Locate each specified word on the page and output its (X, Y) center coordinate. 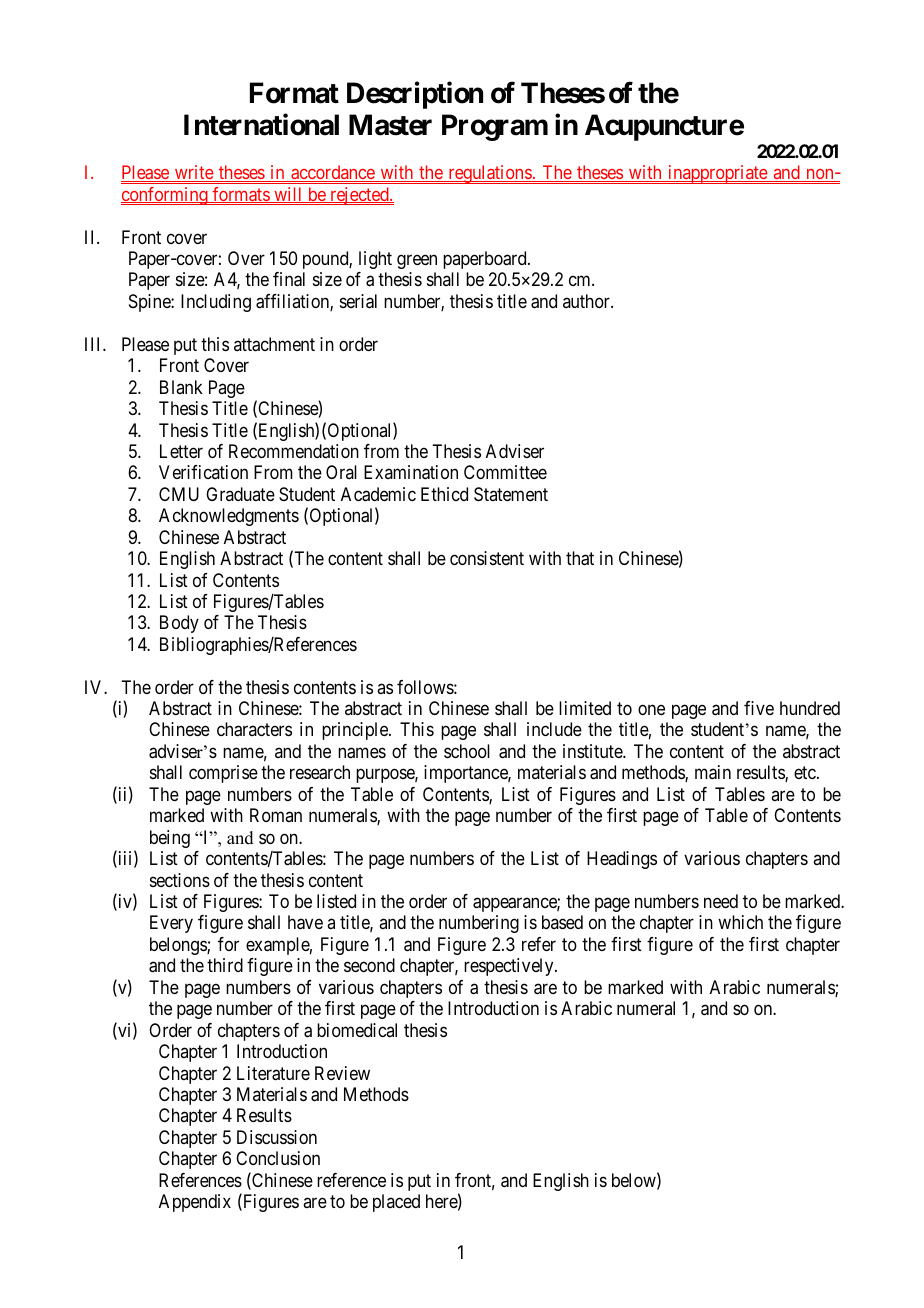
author (587, 301)
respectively (510, 967)
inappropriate (717, 174)
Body (179, 624)
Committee (505, 472)
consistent (487, 558)
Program (495, 127)
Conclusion (278, 1158)
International (261, 124)
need (721, 901)
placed (396, 1203)
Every (171, 924)
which (740, 922)
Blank (181, 387)
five (759, 708)
